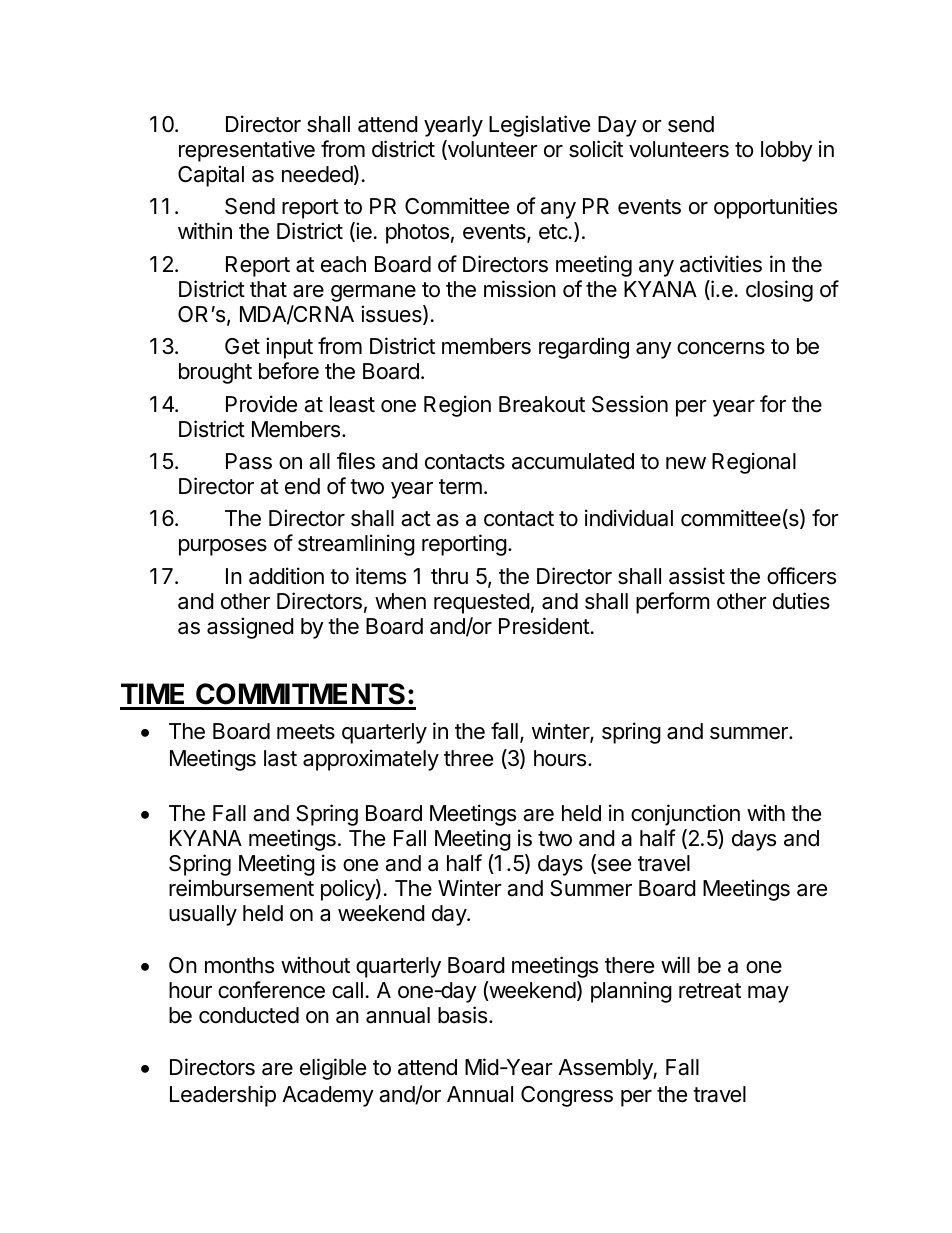 Image resolution: width=952 pixels, height=1233 pixels. What do you see at coordinates (539, 126) in the screenshot?
I see `Legislative` at bounding box center [539, 126].
